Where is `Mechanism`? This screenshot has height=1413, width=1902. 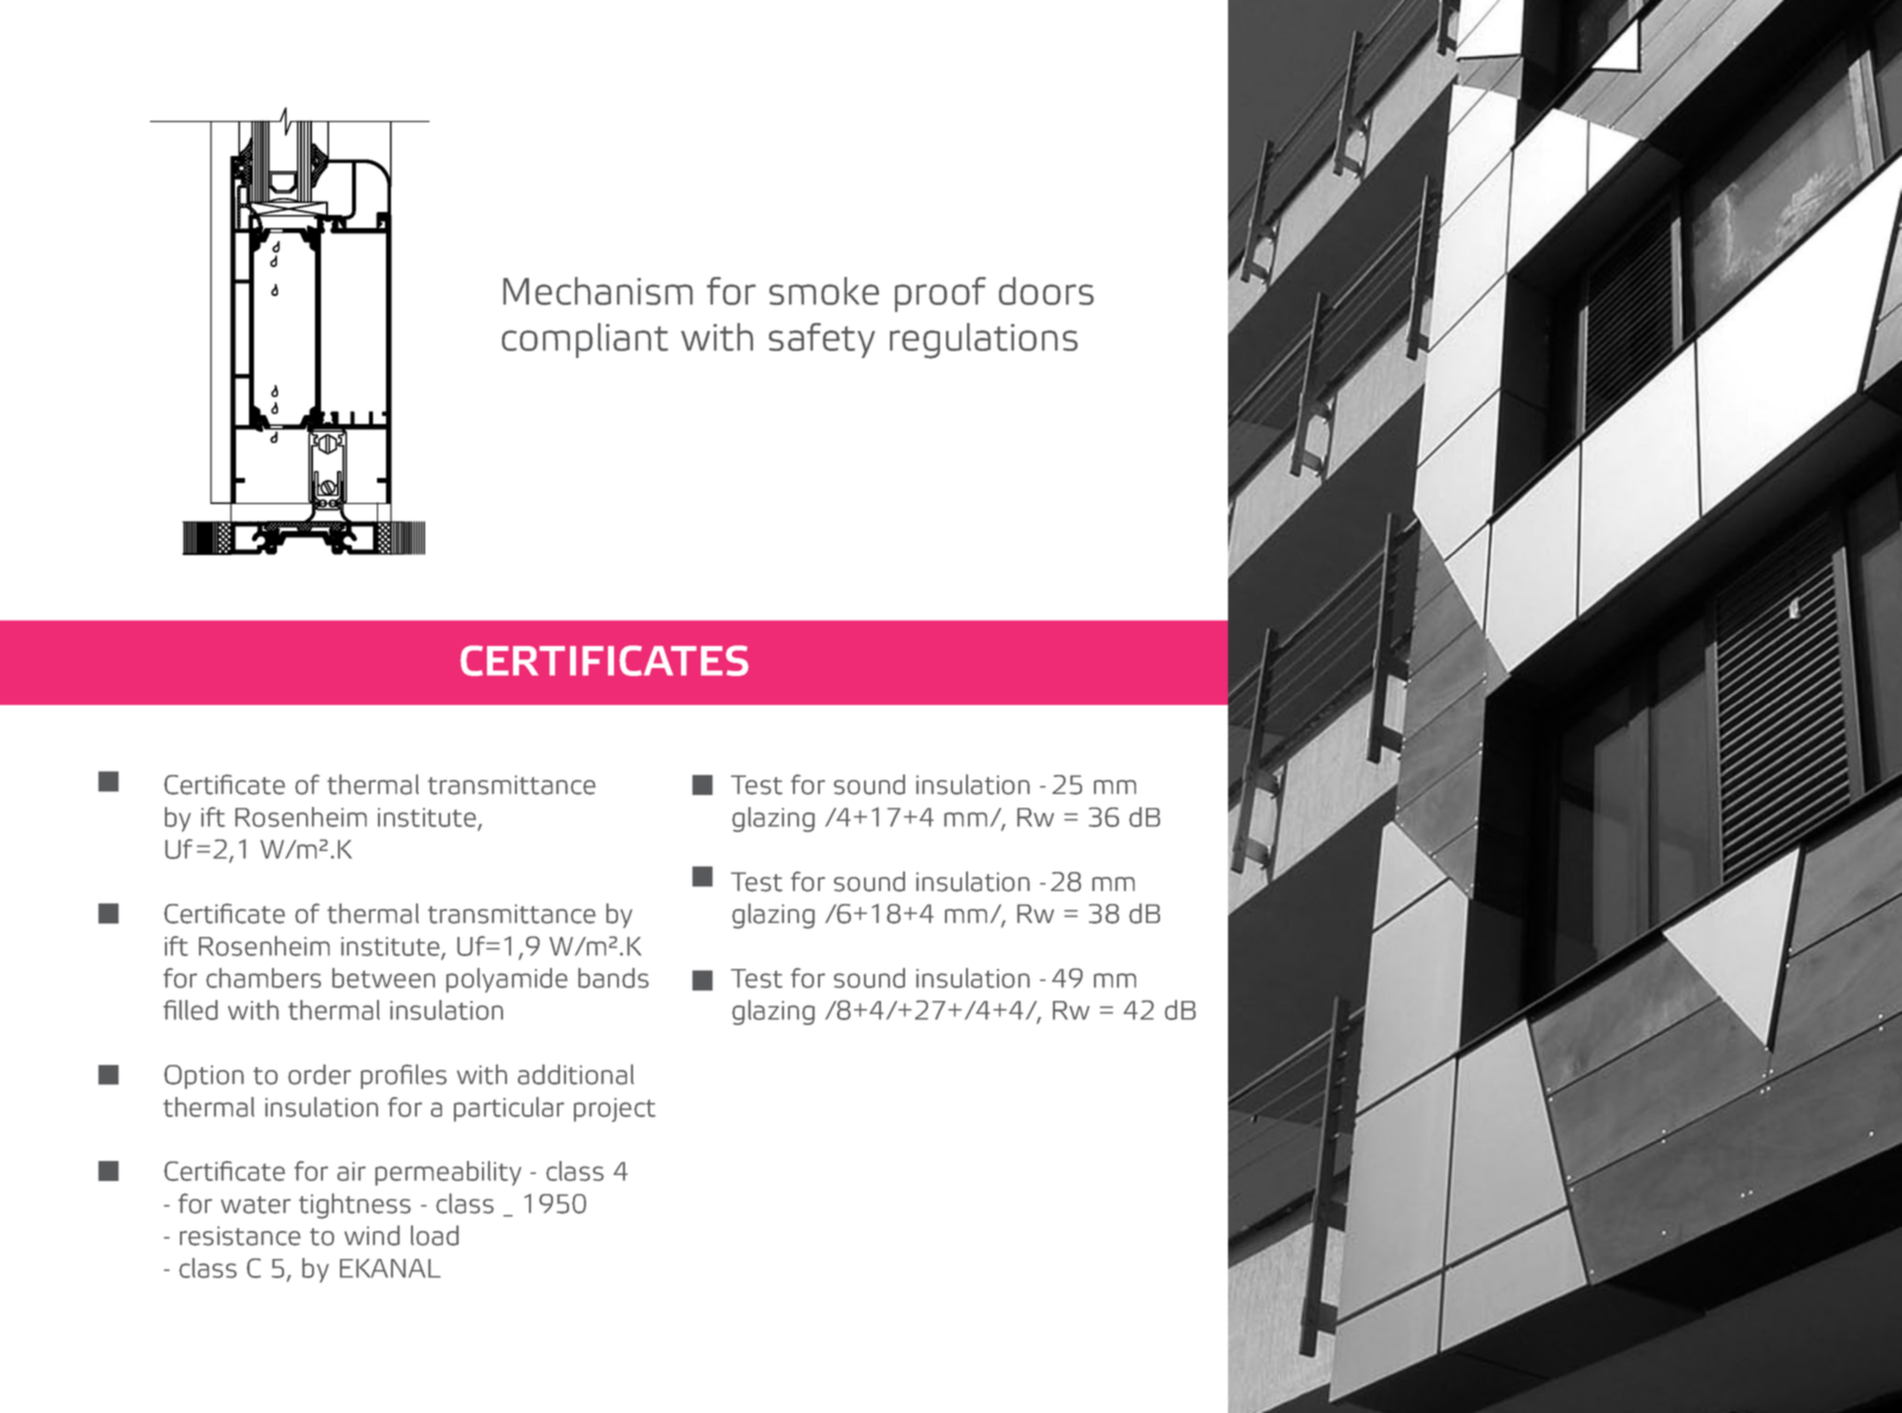
Mechanism is located at coordinates (598, 291).
